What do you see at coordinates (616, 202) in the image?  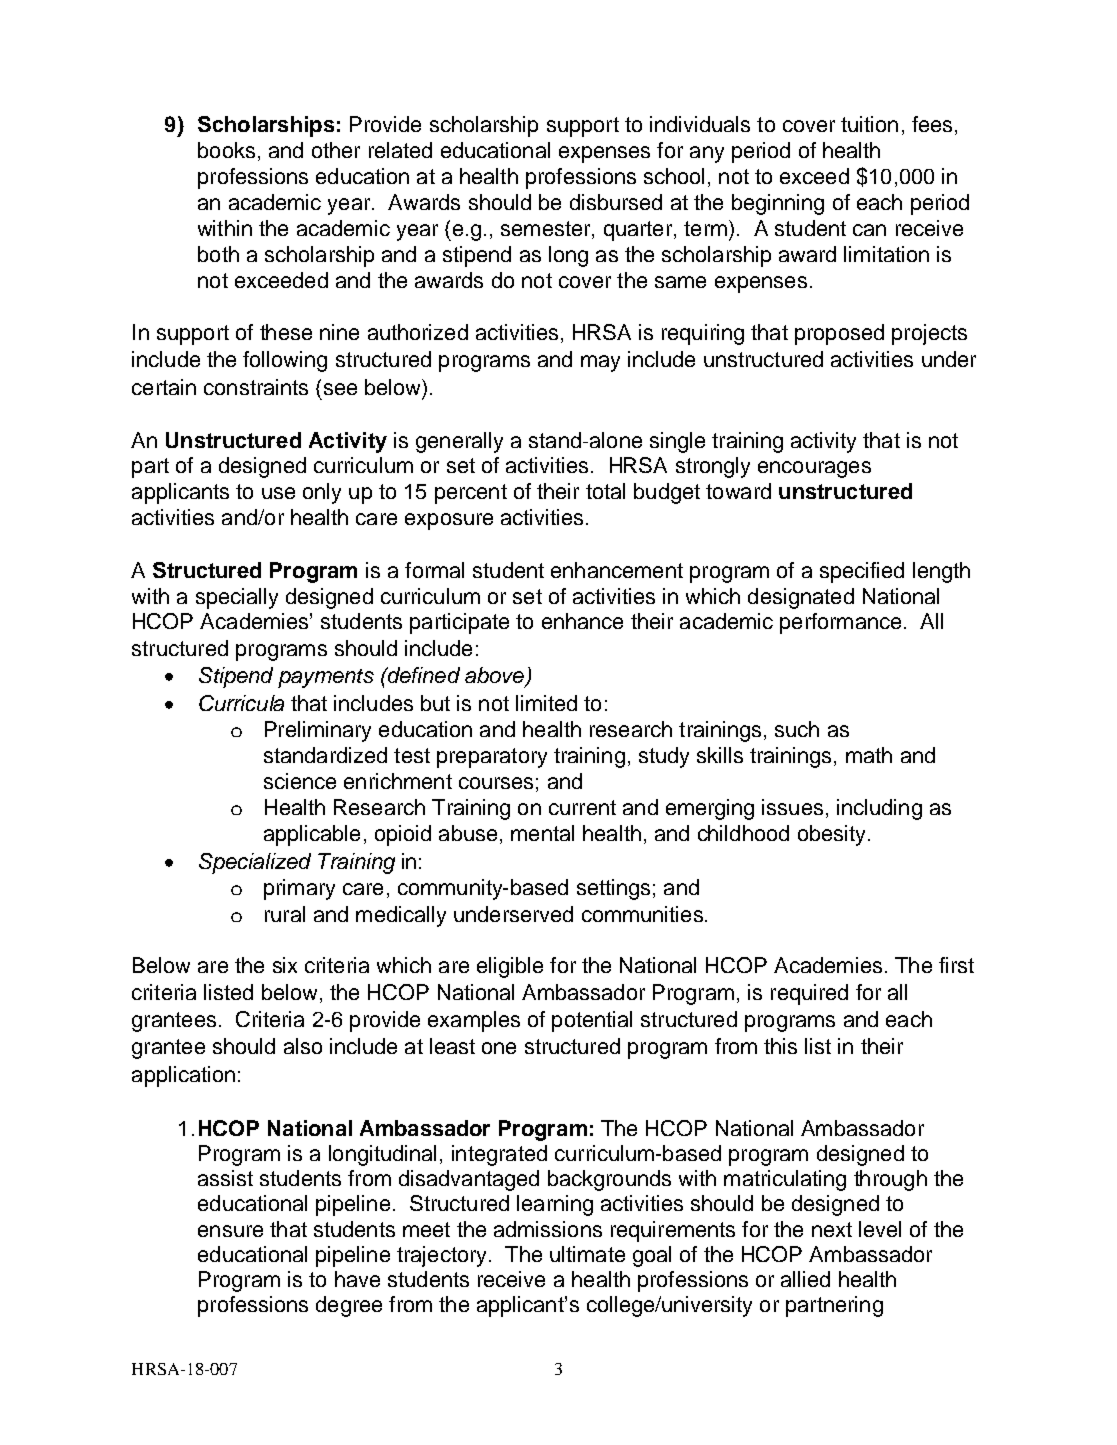 I see `disbursed` at bounding box center [616, 202].
